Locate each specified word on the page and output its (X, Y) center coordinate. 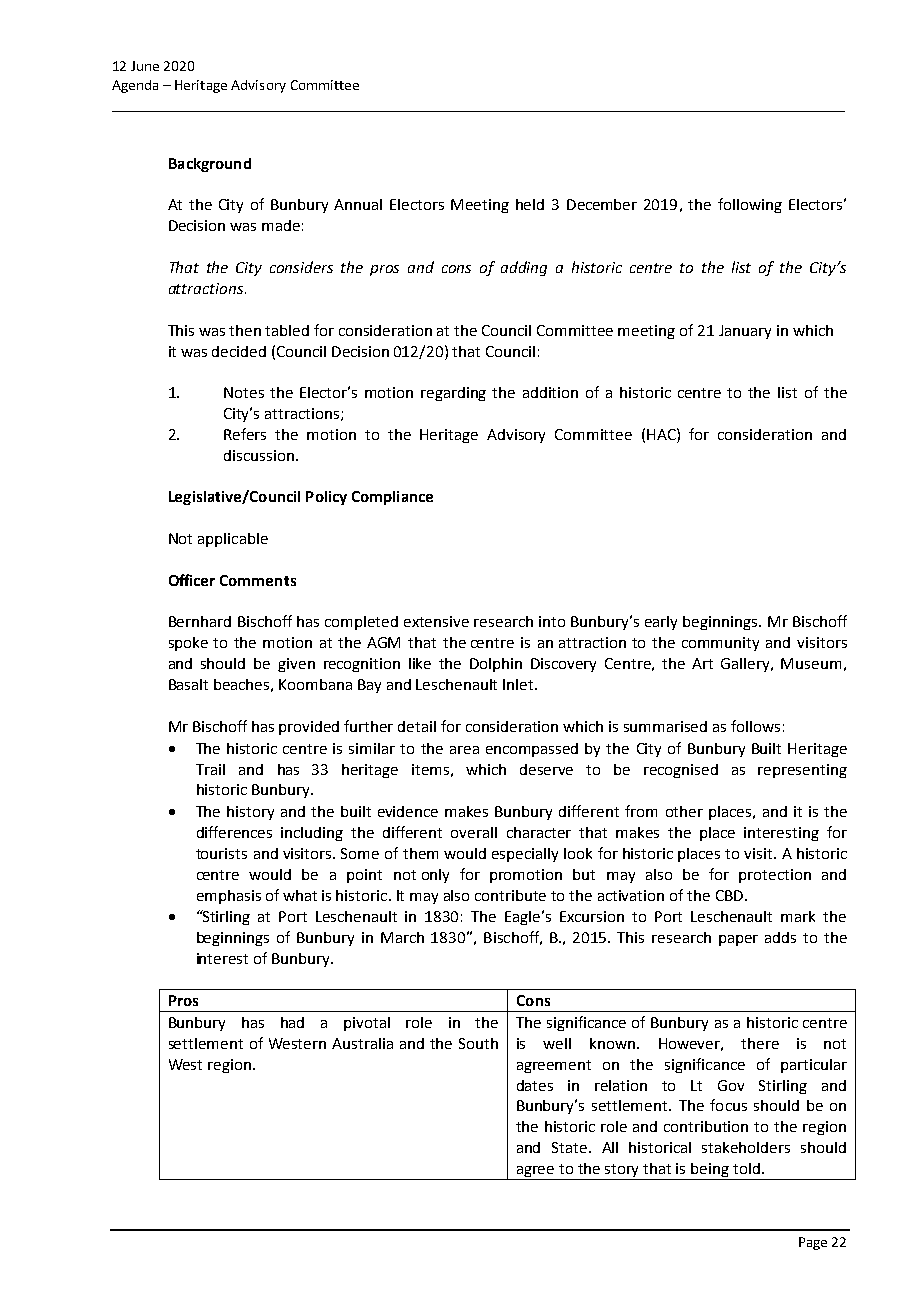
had (292, 1022)
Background (210, 165)
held (530, 204)
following (750, 205)
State (571, 1147)
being (710, 1171)
